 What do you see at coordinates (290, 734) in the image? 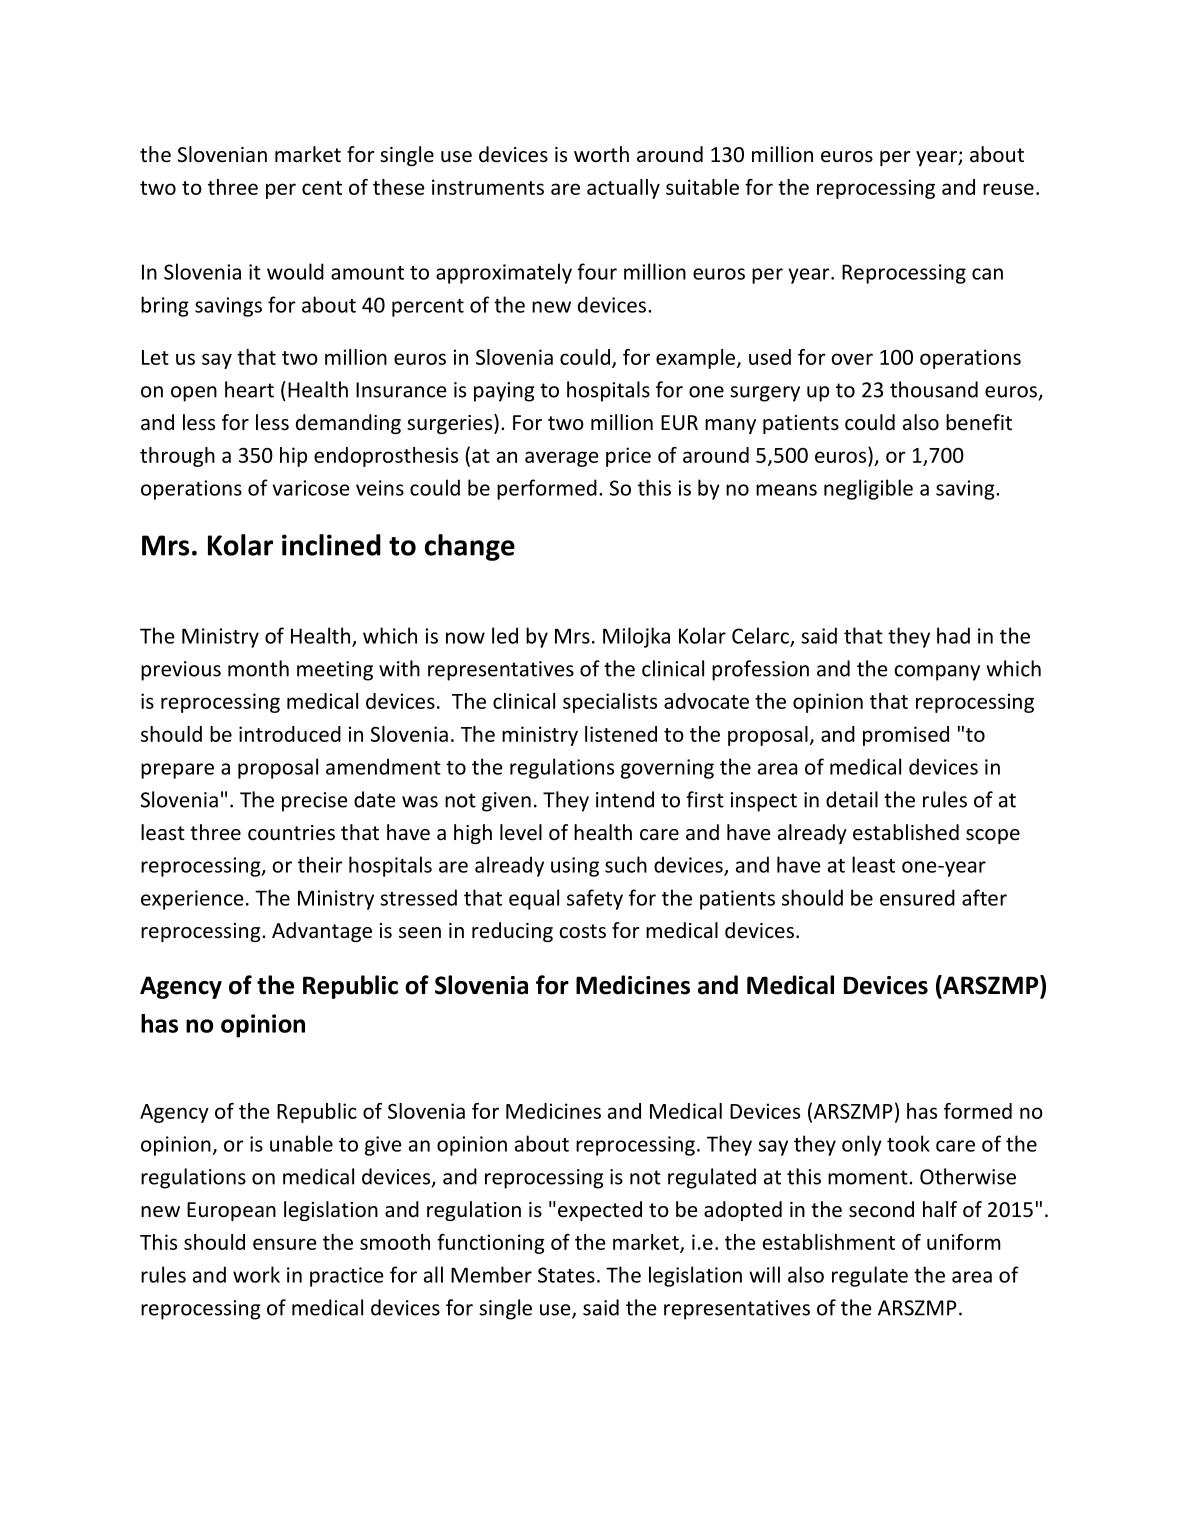
I see `introduced` at bounding box center [290, 734].
